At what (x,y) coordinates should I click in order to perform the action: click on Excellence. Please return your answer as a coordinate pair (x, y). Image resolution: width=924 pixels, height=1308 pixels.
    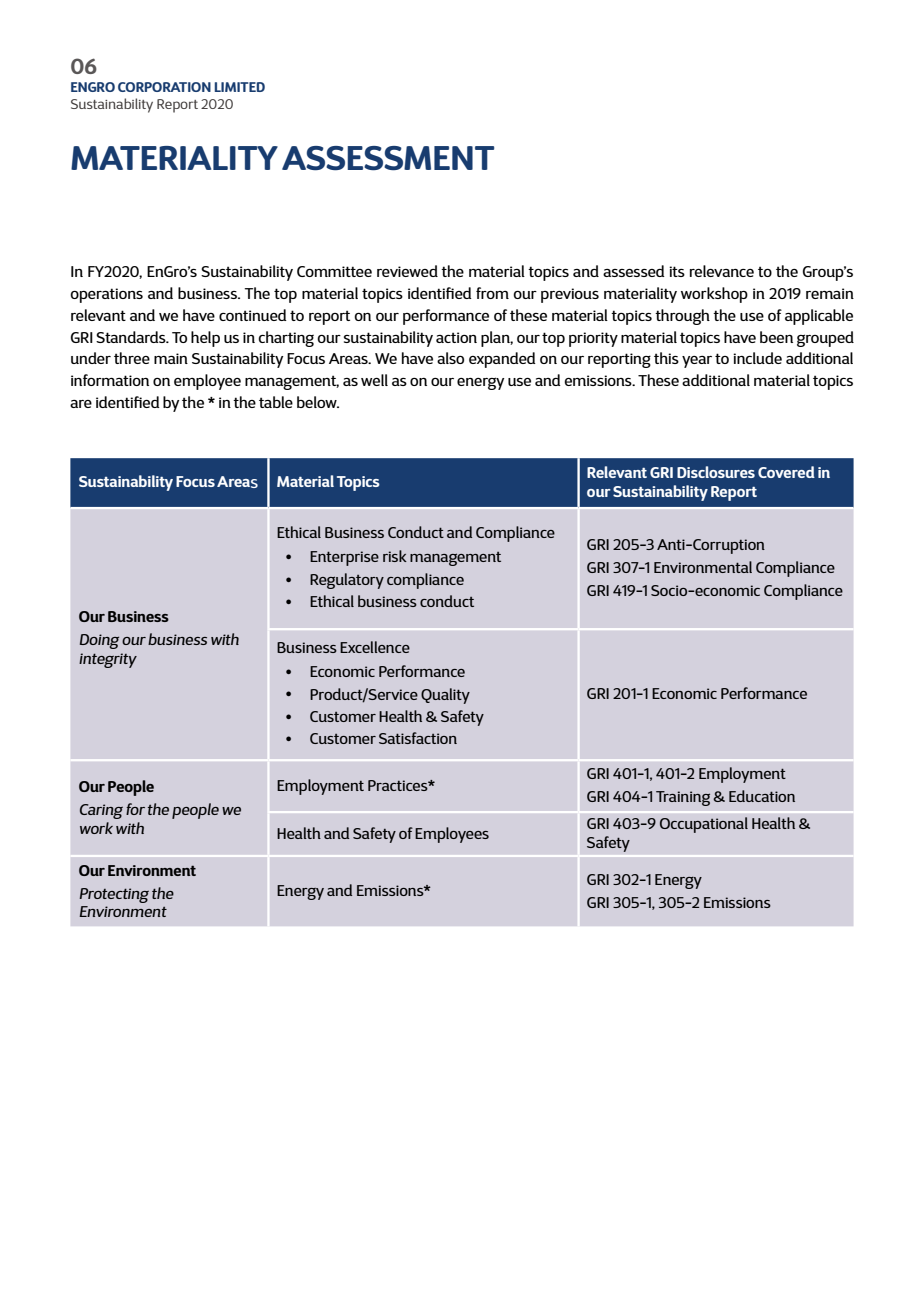
    Looking at the image, I should click on (375, 647).
